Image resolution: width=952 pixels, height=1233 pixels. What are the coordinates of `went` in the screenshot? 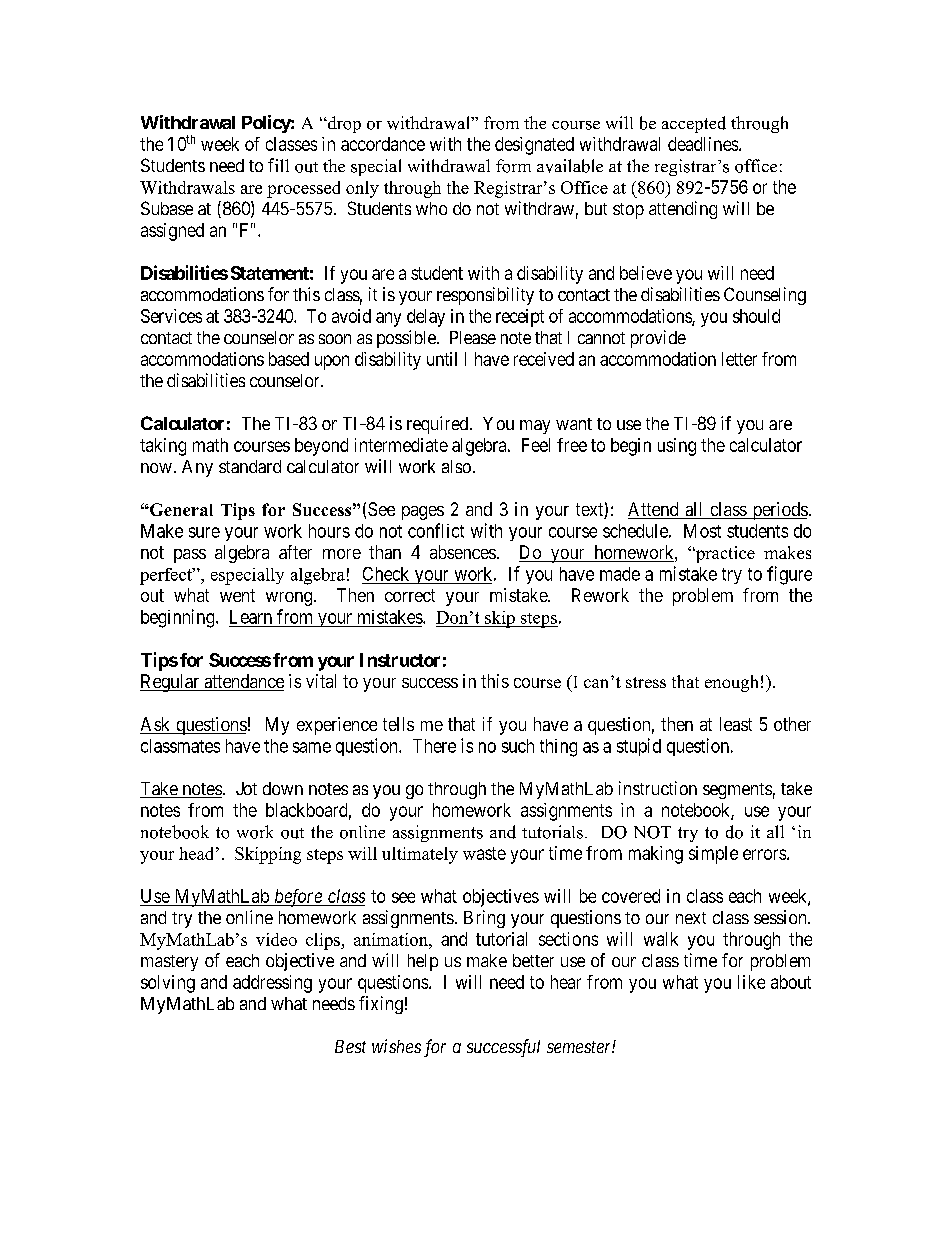 It's located at (237, 595).
